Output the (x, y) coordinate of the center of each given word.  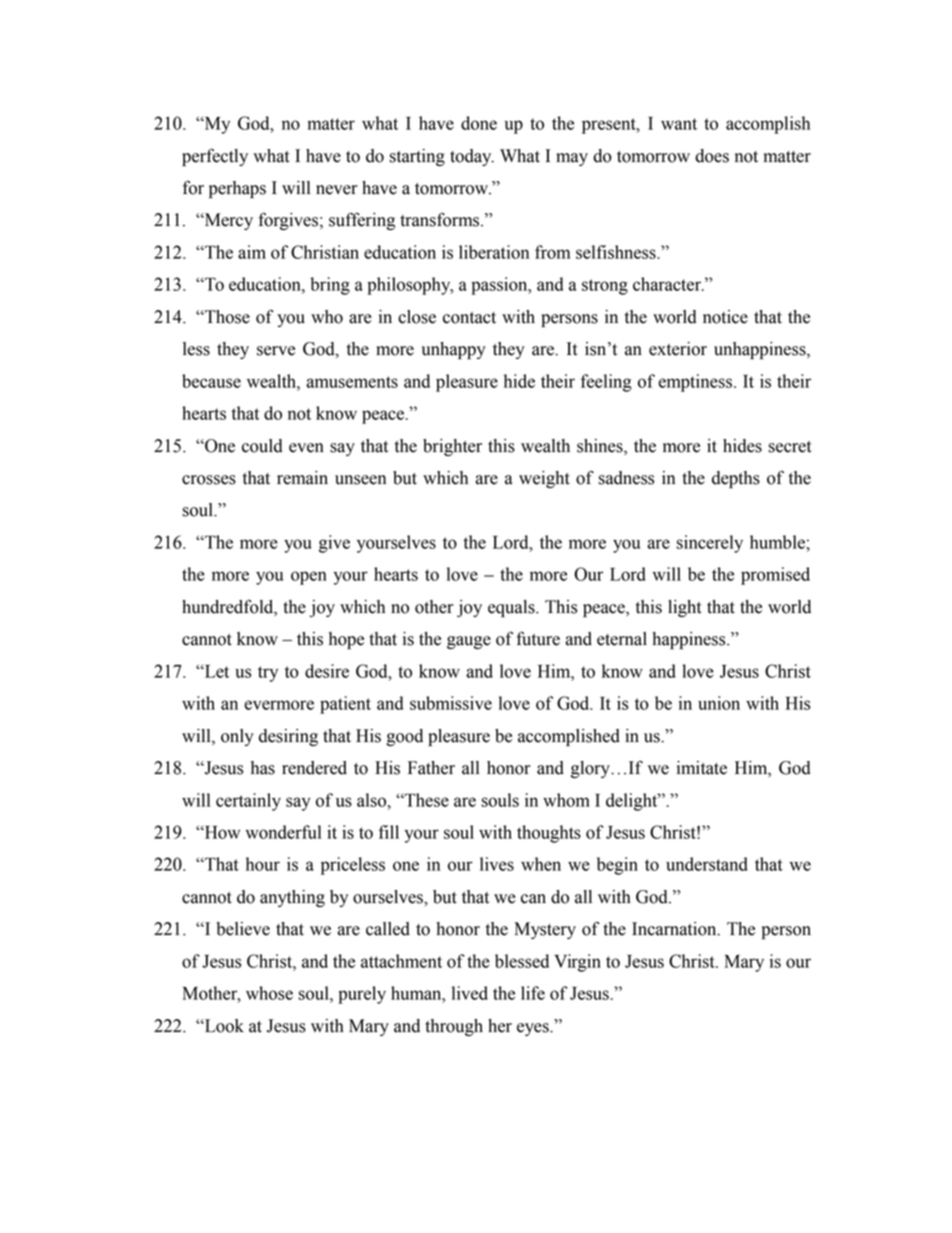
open (309, 578)
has (263, 768)
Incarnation (675, 929)
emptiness (695, 383)
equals (512, 608)
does (712, 156)
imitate (702, 768)
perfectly (215, 157)
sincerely (710, 544)
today (472, 157)
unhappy (454, 350)
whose (269, 993)
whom (566, 800)
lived (470, 993)
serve (276, 351)
